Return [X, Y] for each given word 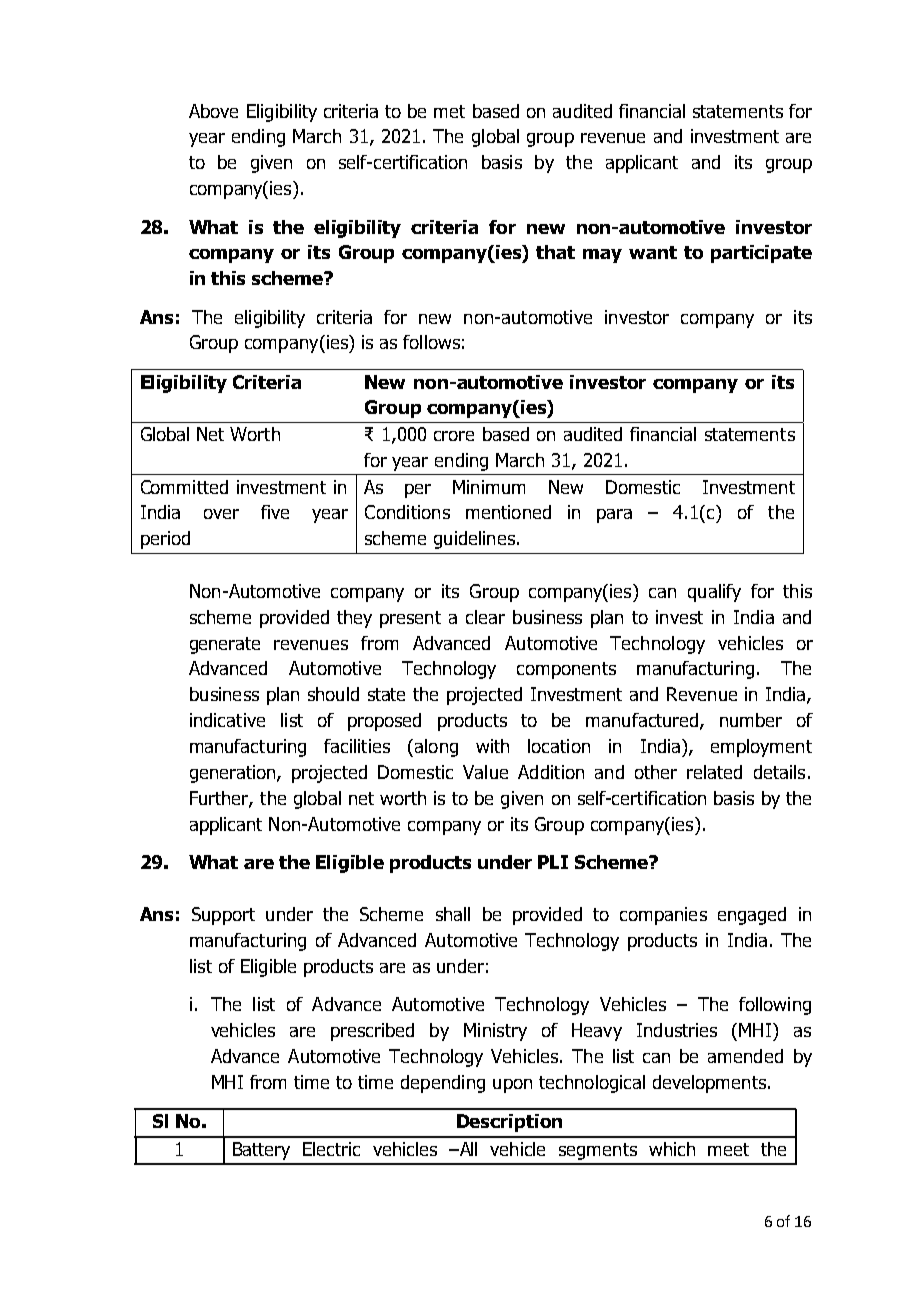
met [449, 111]
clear [485, 617]
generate [225, 645]
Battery [261, 1151]
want [653, 252]
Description [509, 1123]
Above [213, 111]
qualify [714, 593]
